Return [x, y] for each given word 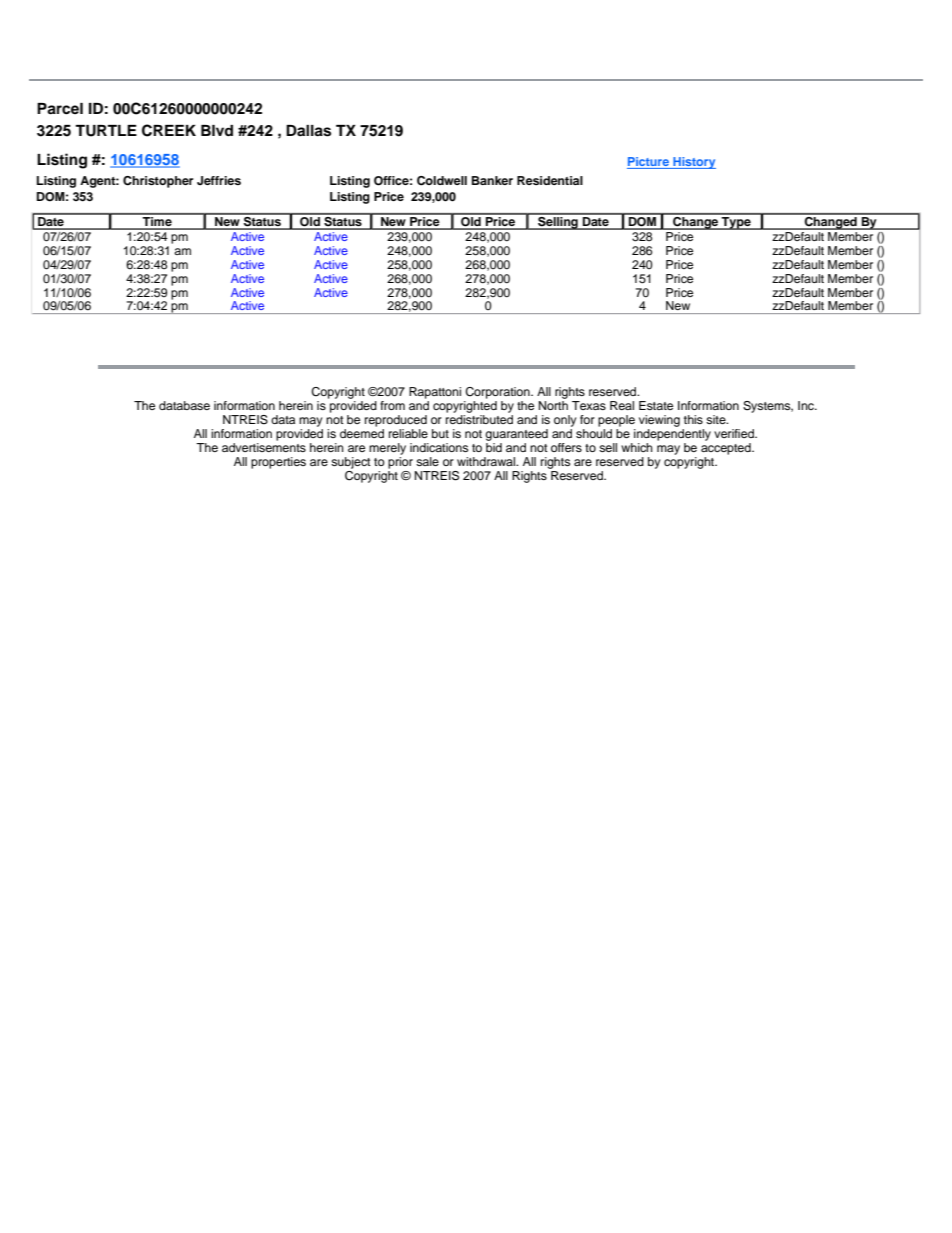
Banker [492, 180]
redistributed [479, 419]
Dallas [308, 131]
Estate [656, 405]
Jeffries [219, 180]
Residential [550, 180]
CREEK [169, 130]
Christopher [158, 182]
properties [278, 463]
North [553, 405]
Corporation [498, 393]
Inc [807, 405]
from [392, 405]
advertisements [264, 446]
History [693, 163]
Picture [649, 163]
